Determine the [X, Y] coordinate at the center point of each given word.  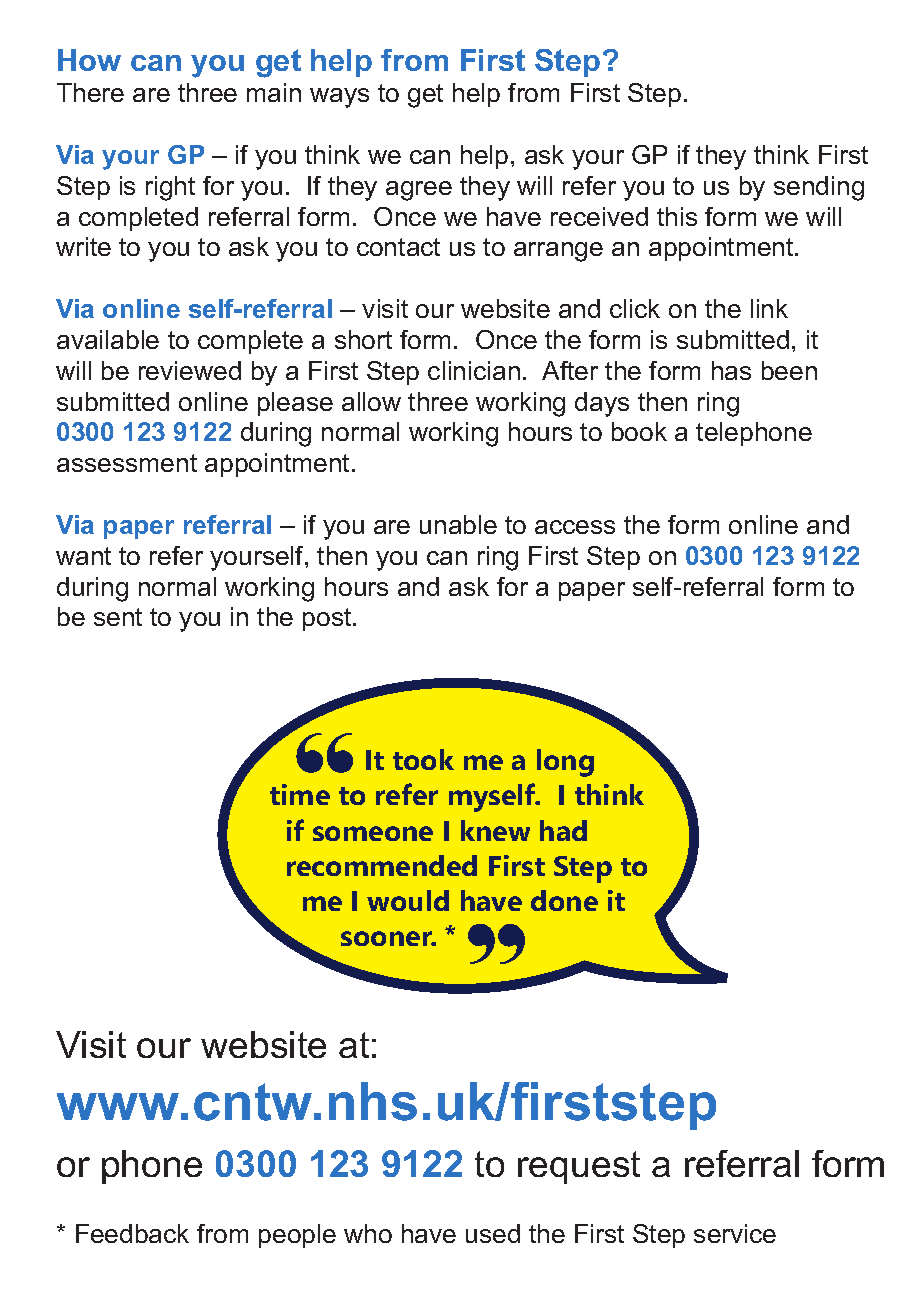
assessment [127, 463]
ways [339, 98]
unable [458, 524]
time [300, 794]
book [639, 431]
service [735, 1233]
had [563, 830]
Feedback [132, 1233]
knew [495, 830]
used [493, 1233]
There [90, 92]
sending [819, 188]
